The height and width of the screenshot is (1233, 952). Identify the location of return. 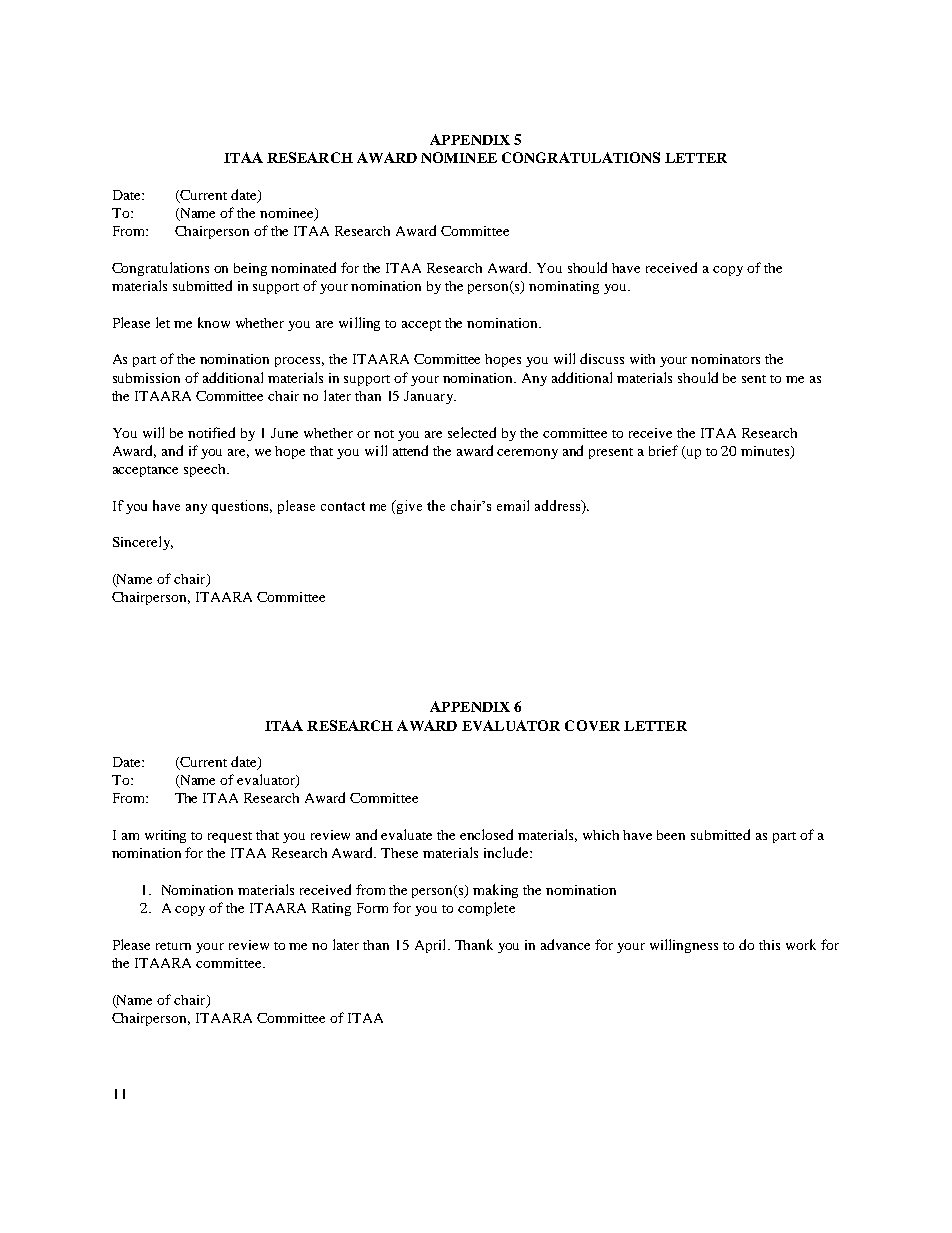
(173, 946).
